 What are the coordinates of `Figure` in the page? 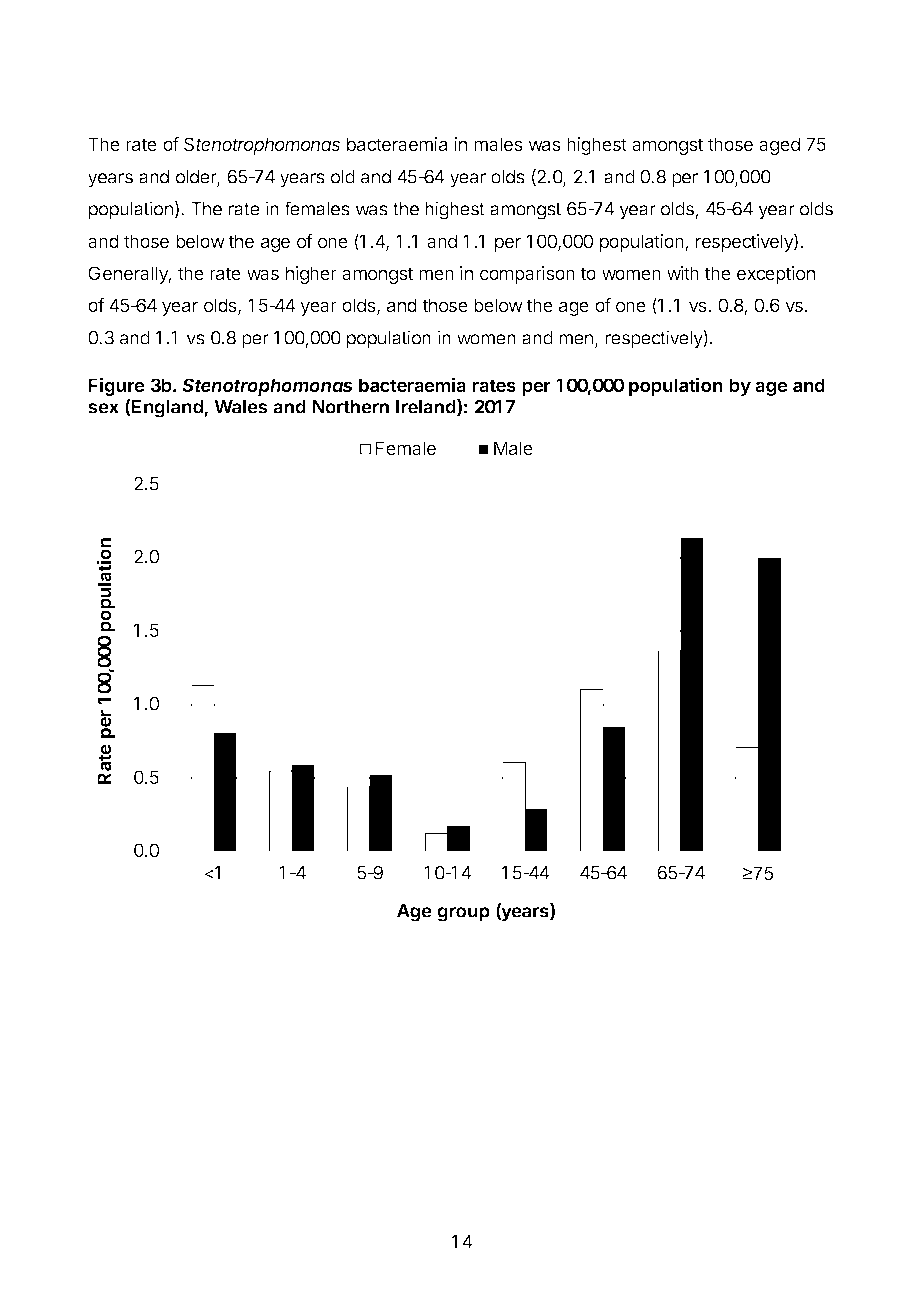 It's located at (116, 386).
